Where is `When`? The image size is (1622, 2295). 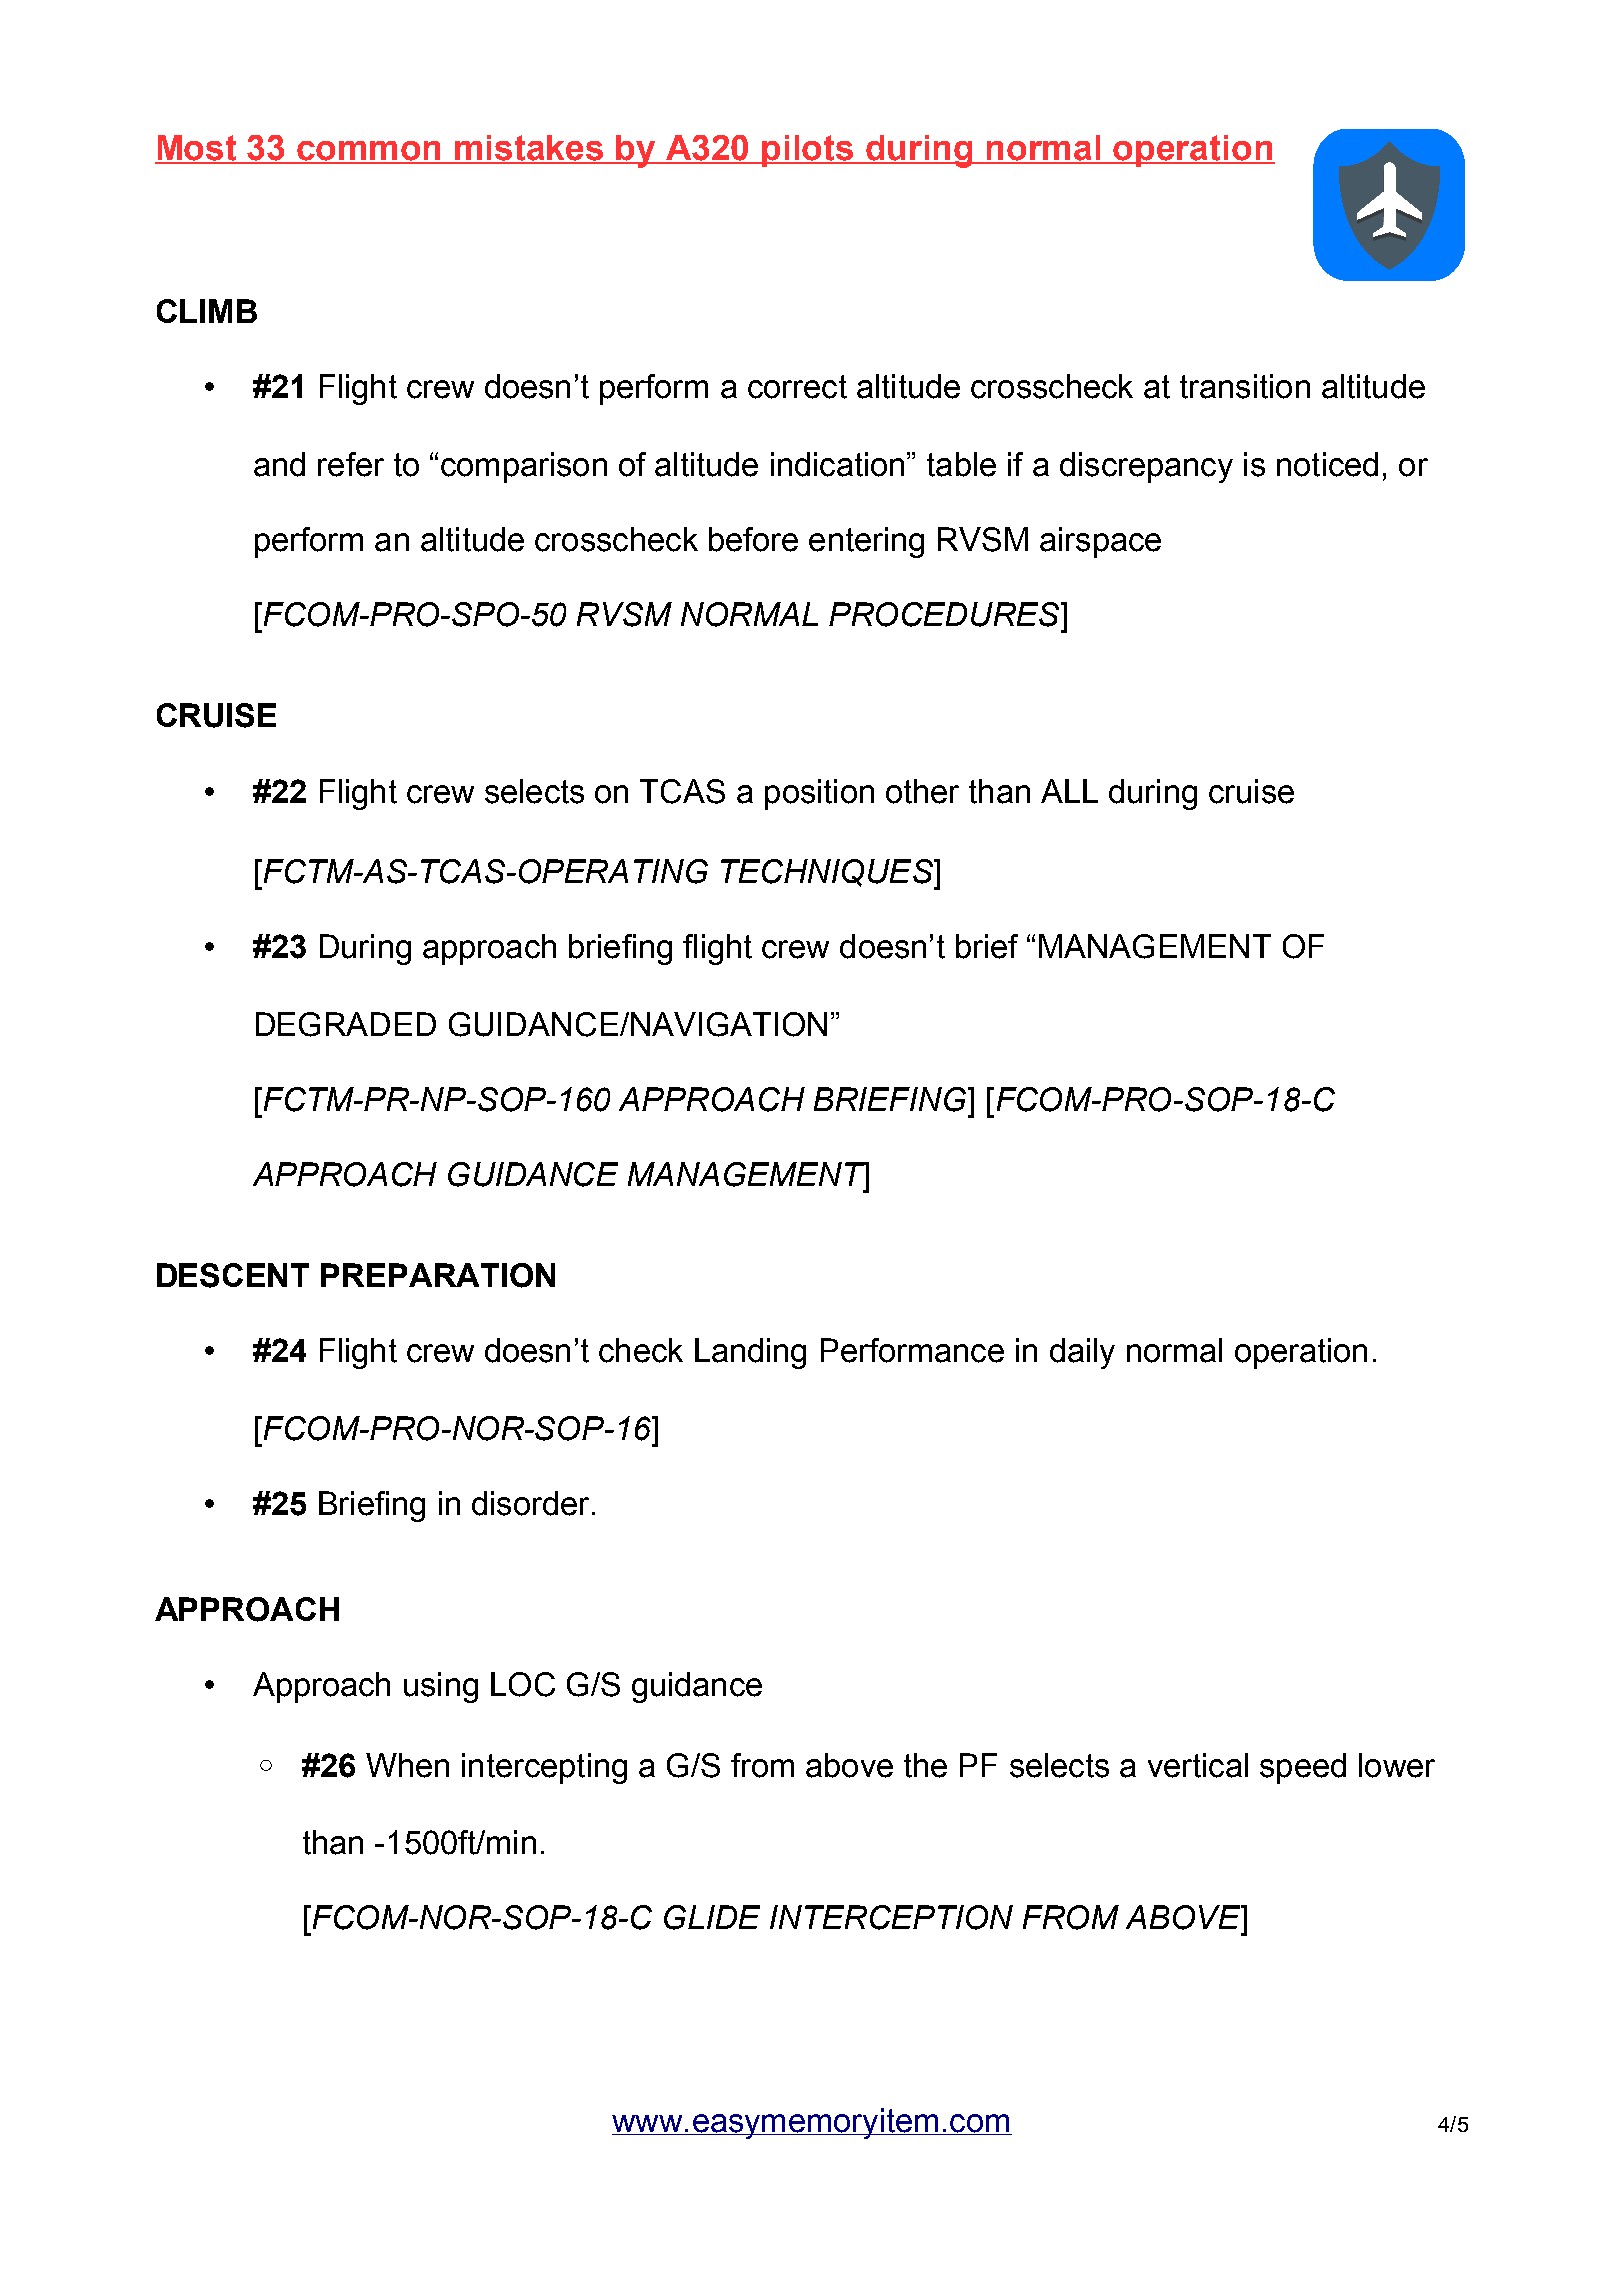
When is located at coordinates (407, 1765).
